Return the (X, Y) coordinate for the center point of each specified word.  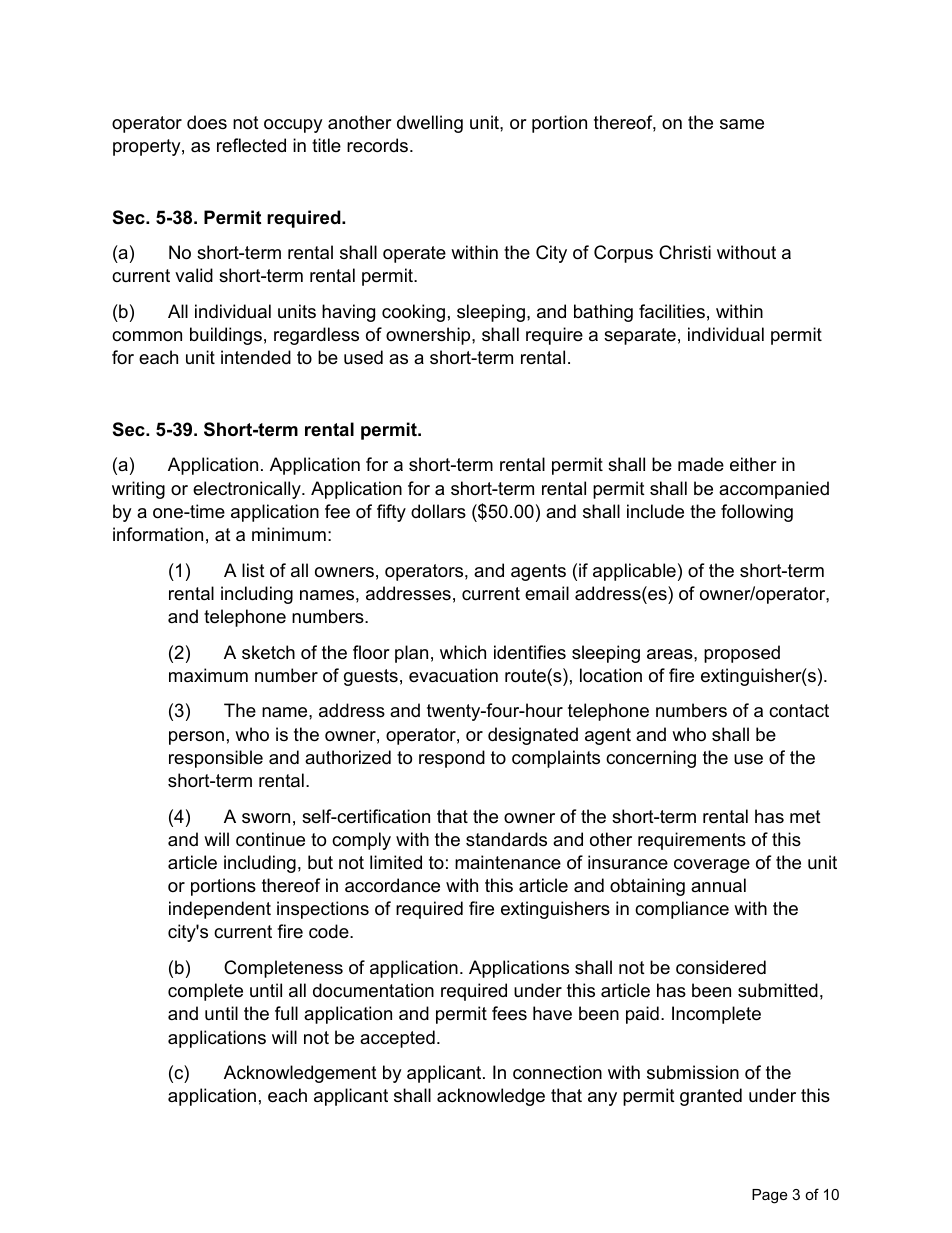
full (286, 1013)
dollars (438, 511)
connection (557, 1072)
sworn (266, 818)
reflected (251, 145)
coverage (712, 866)
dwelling (430, 124)
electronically (248, 490)
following (757, 513)
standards (506, 839)
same (742, 124)
